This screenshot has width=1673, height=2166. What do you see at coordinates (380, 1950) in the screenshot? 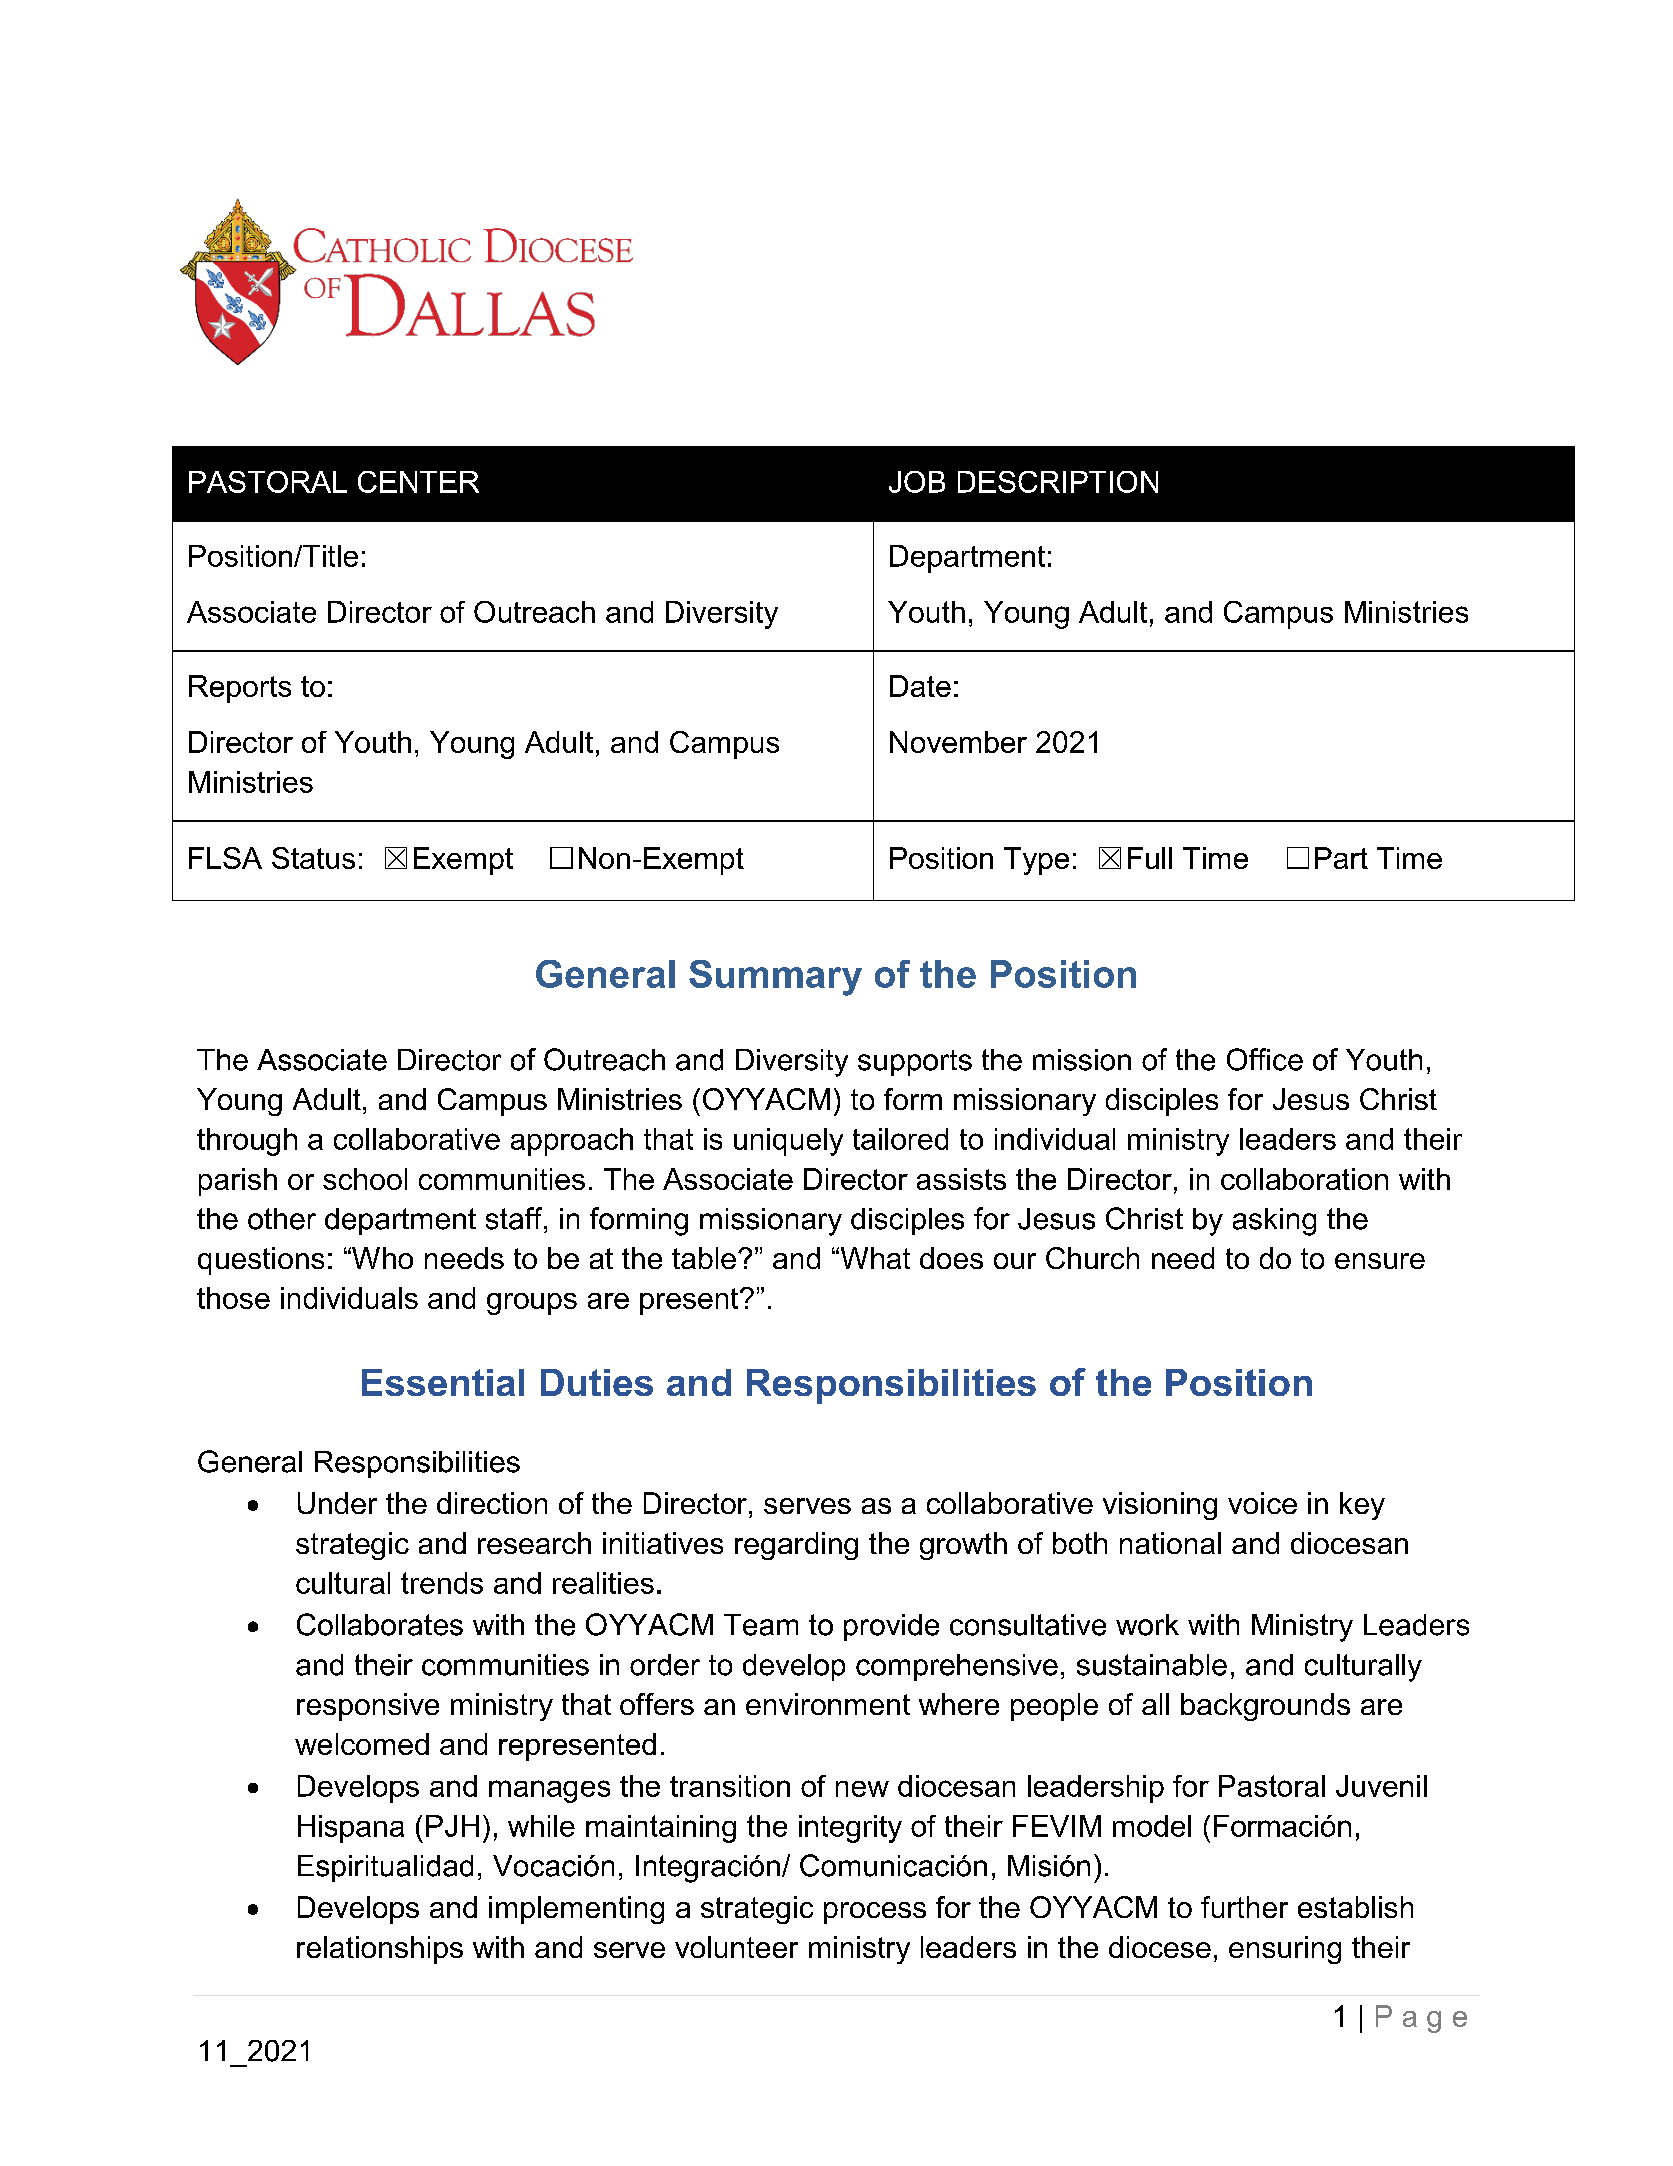
I see `relationships` at bounding box center [380, 1950].
